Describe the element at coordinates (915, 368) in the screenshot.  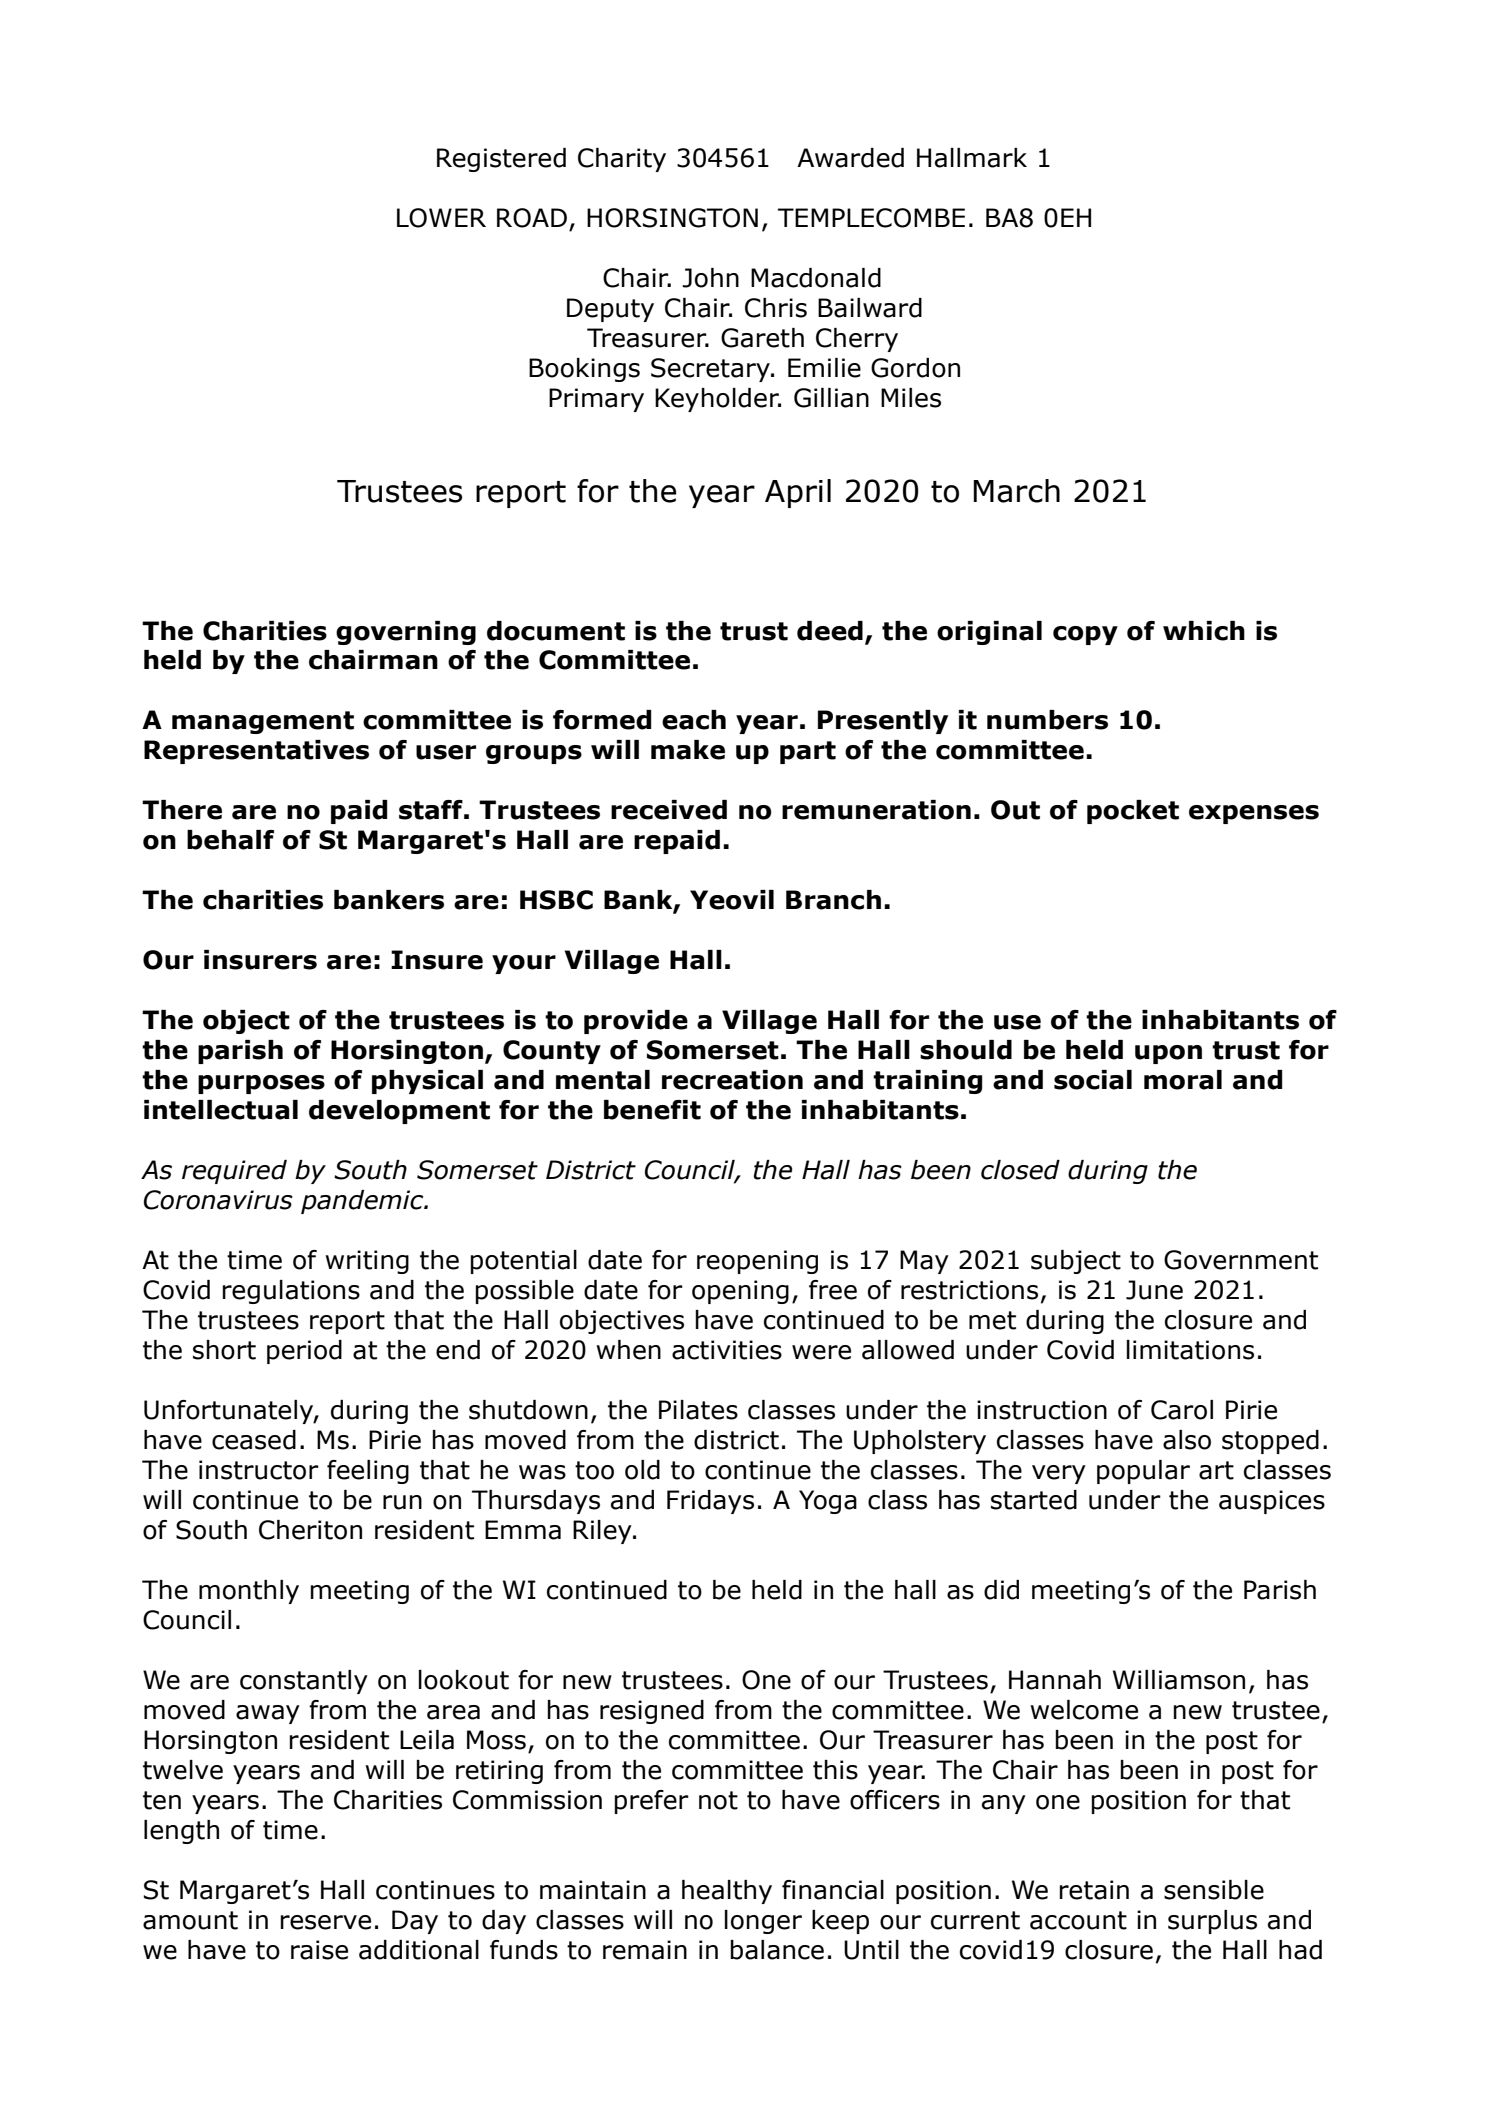
I see `Gordon` at that location.
